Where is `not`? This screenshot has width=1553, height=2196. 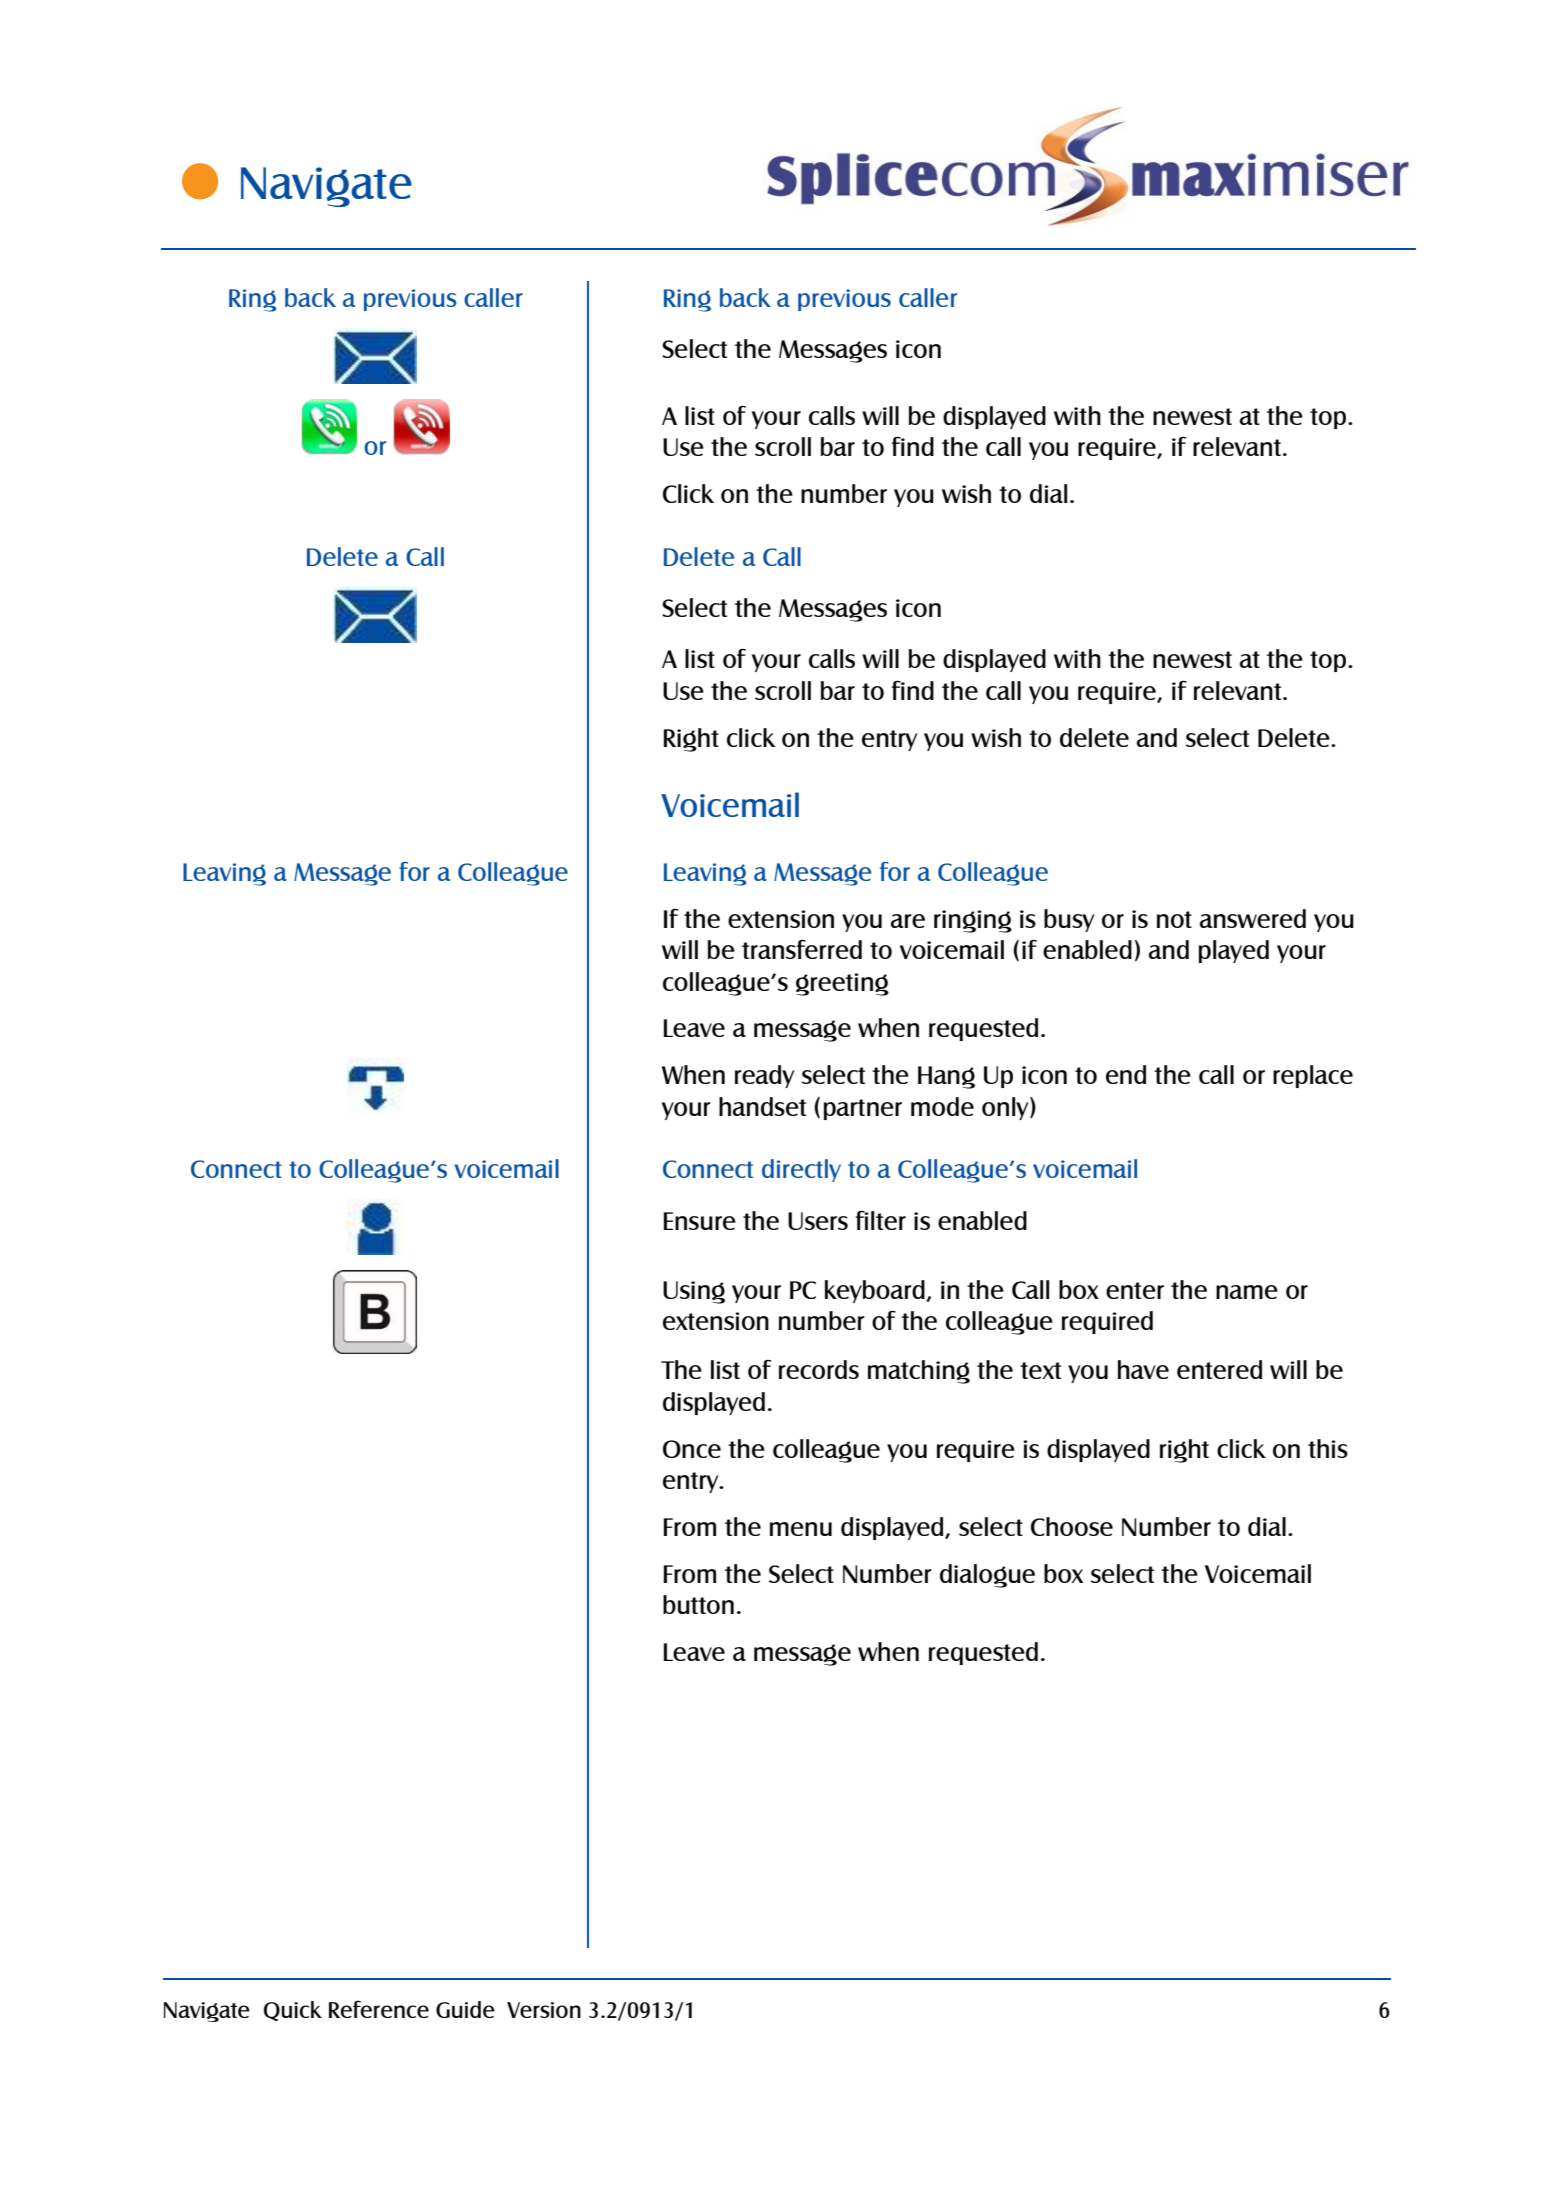
not is located at coordinates (1174, 919).
